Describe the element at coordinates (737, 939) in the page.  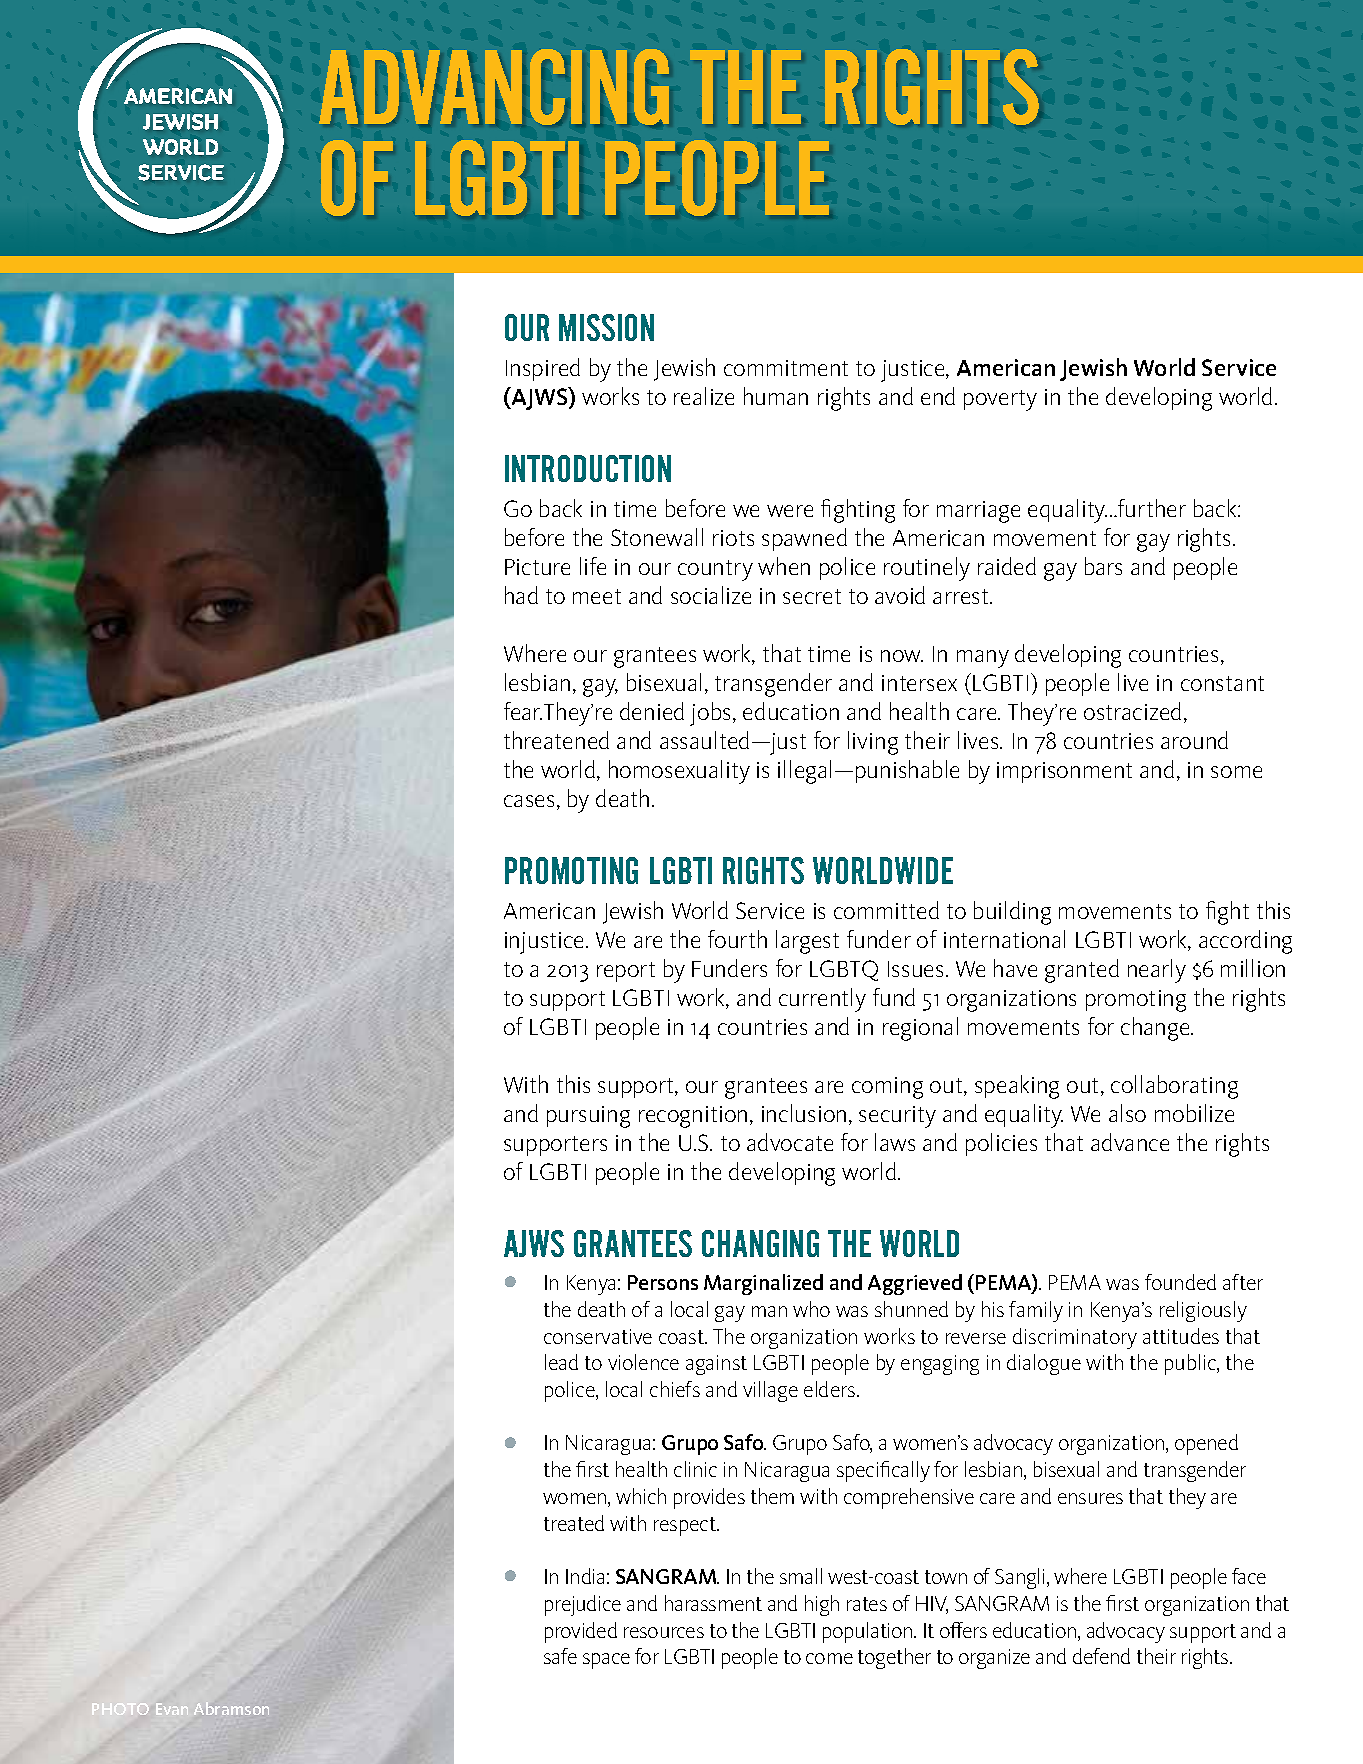
I see `fourth` at that location.
